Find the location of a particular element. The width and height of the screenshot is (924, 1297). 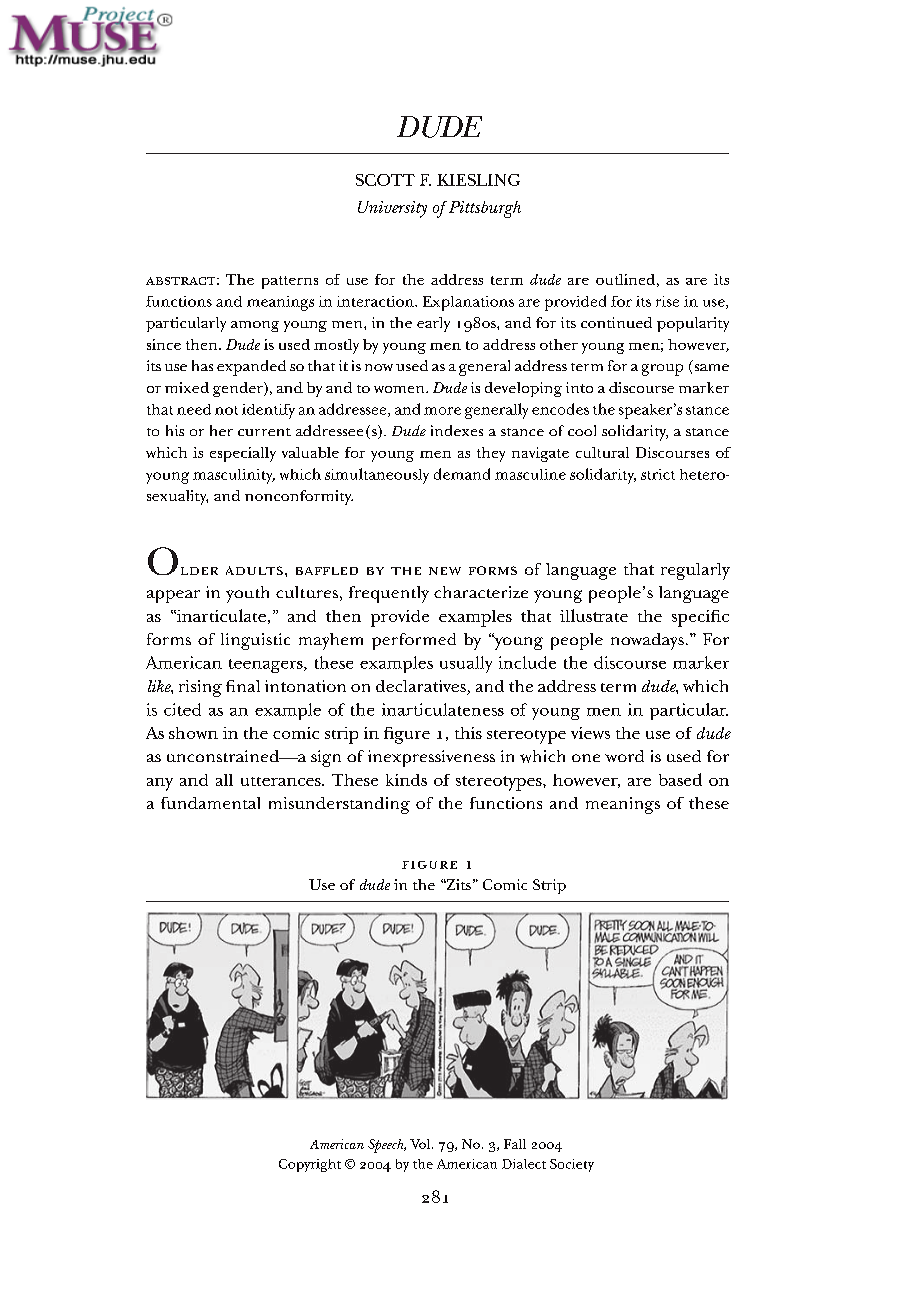

patterns is located at coordinates (290, 282).
